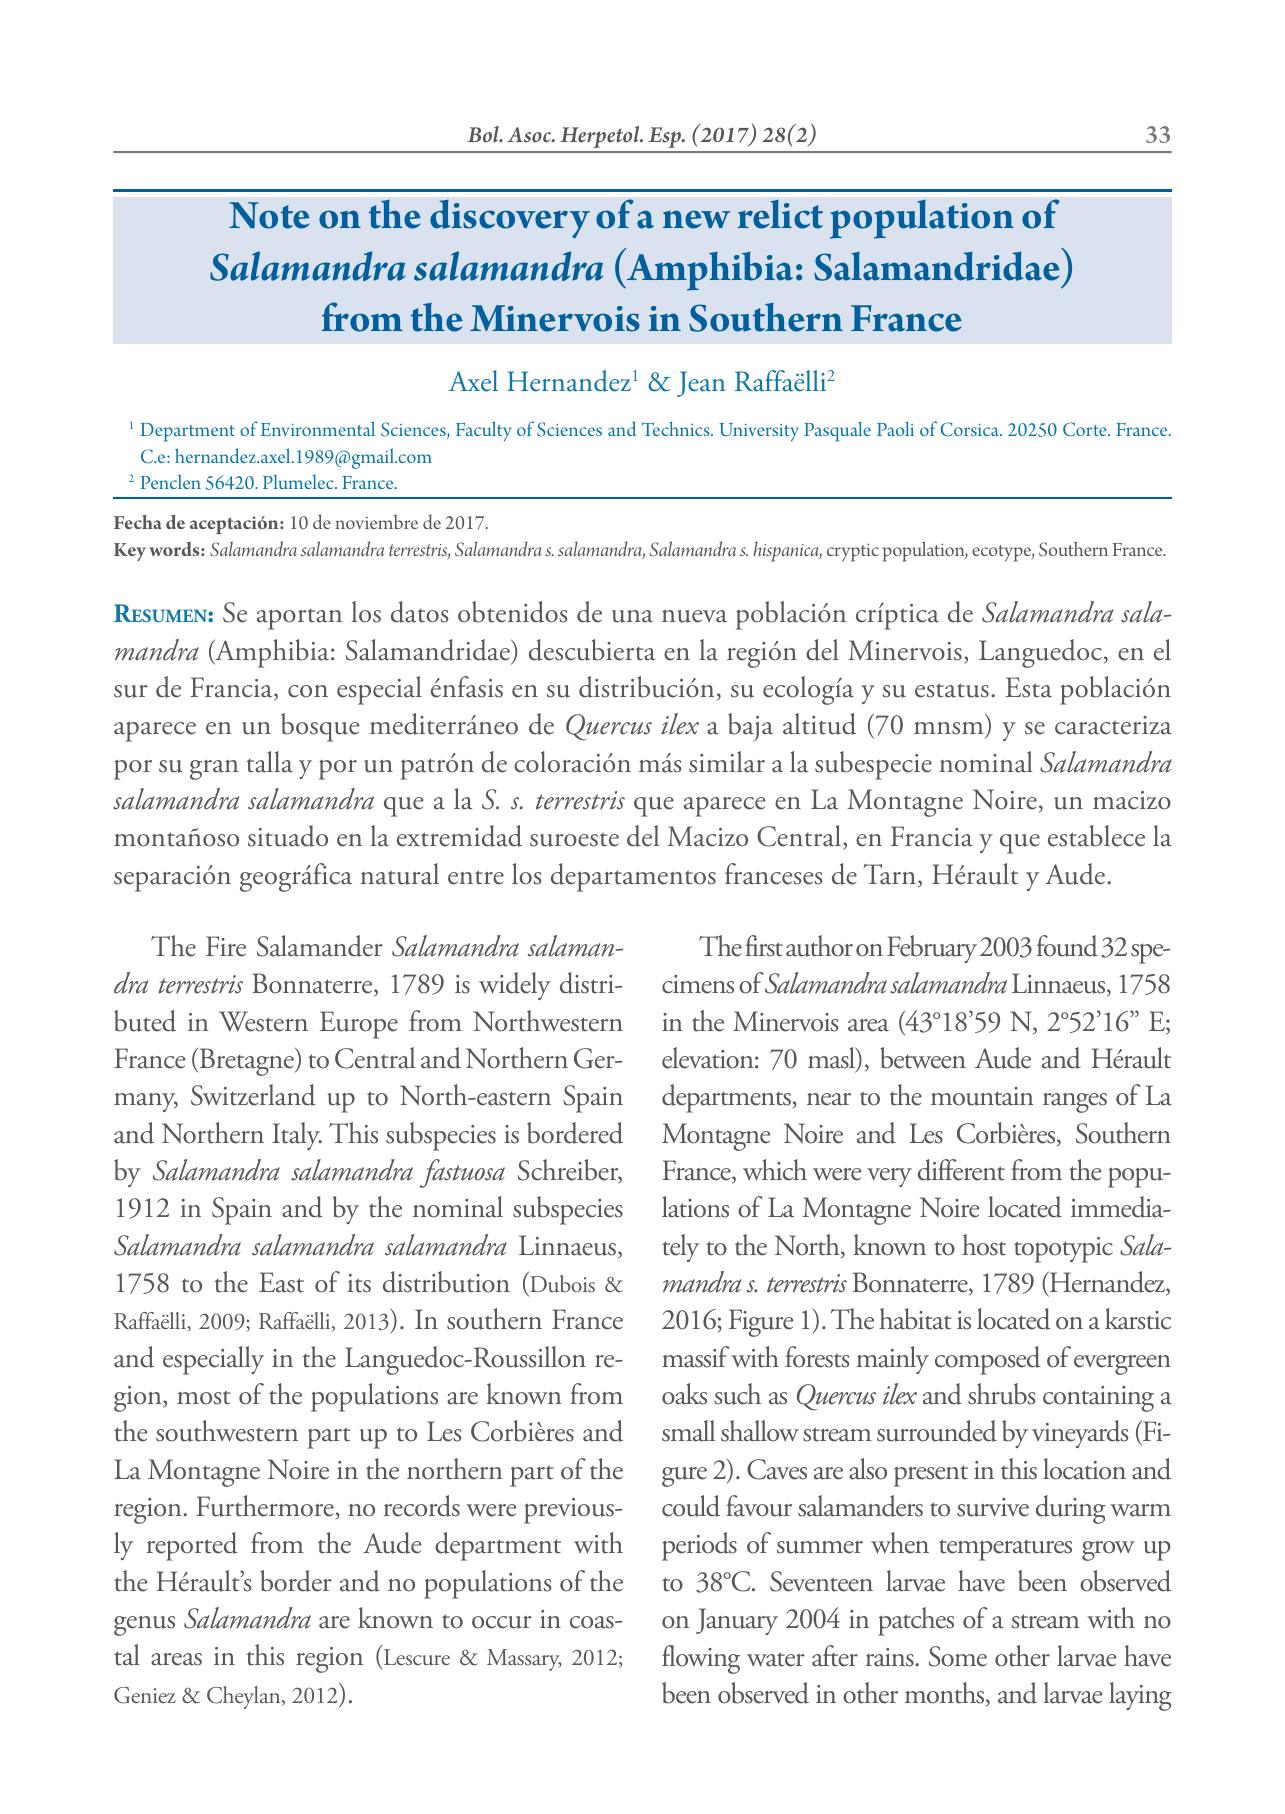  Describe the element at coordinates (144, 1626) in the screenshot. I see `genus` at that location.
